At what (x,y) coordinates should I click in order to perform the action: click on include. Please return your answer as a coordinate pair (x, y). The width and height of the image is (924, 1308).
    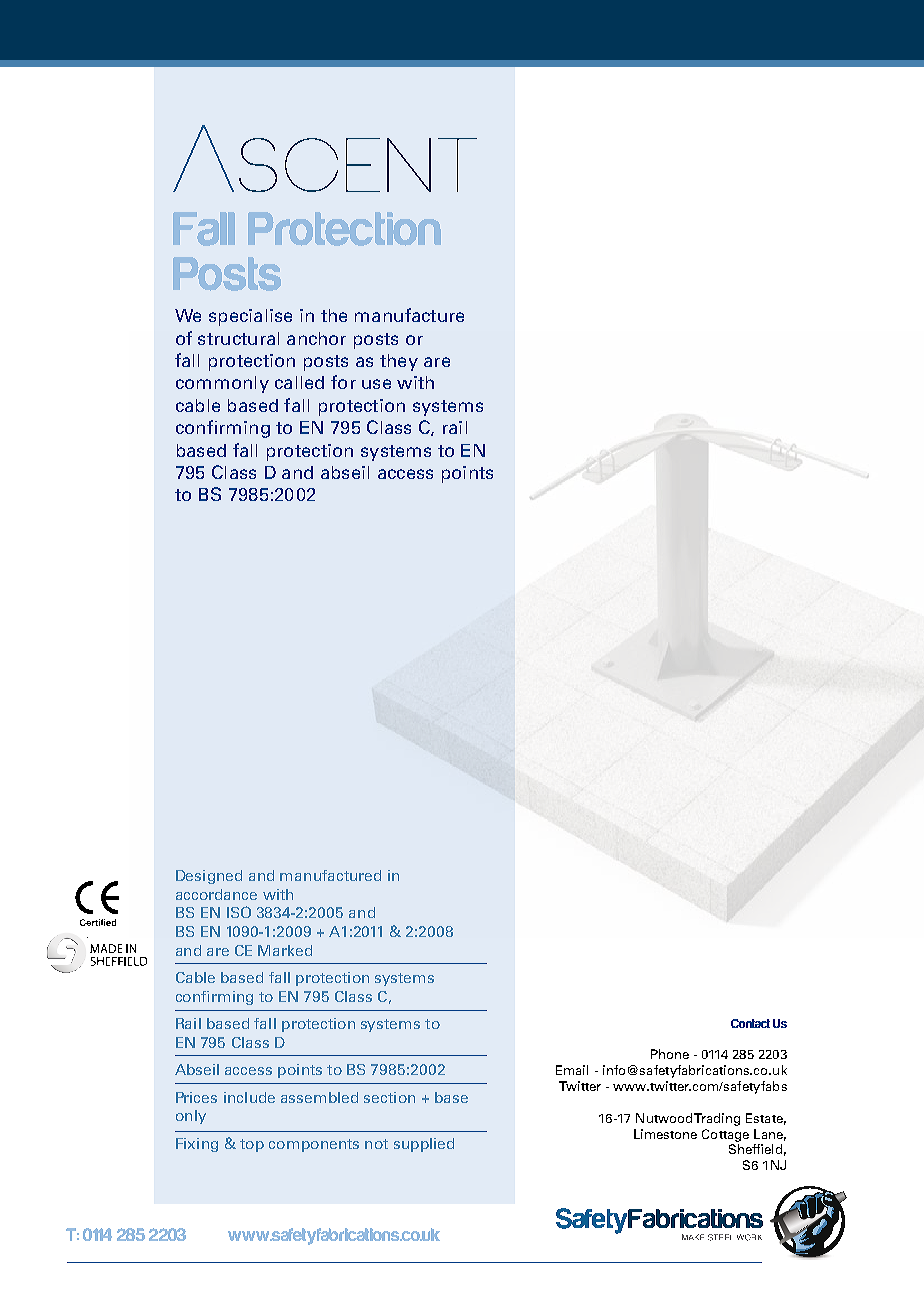
    Looking at the image, I should click on (249, 1097).
